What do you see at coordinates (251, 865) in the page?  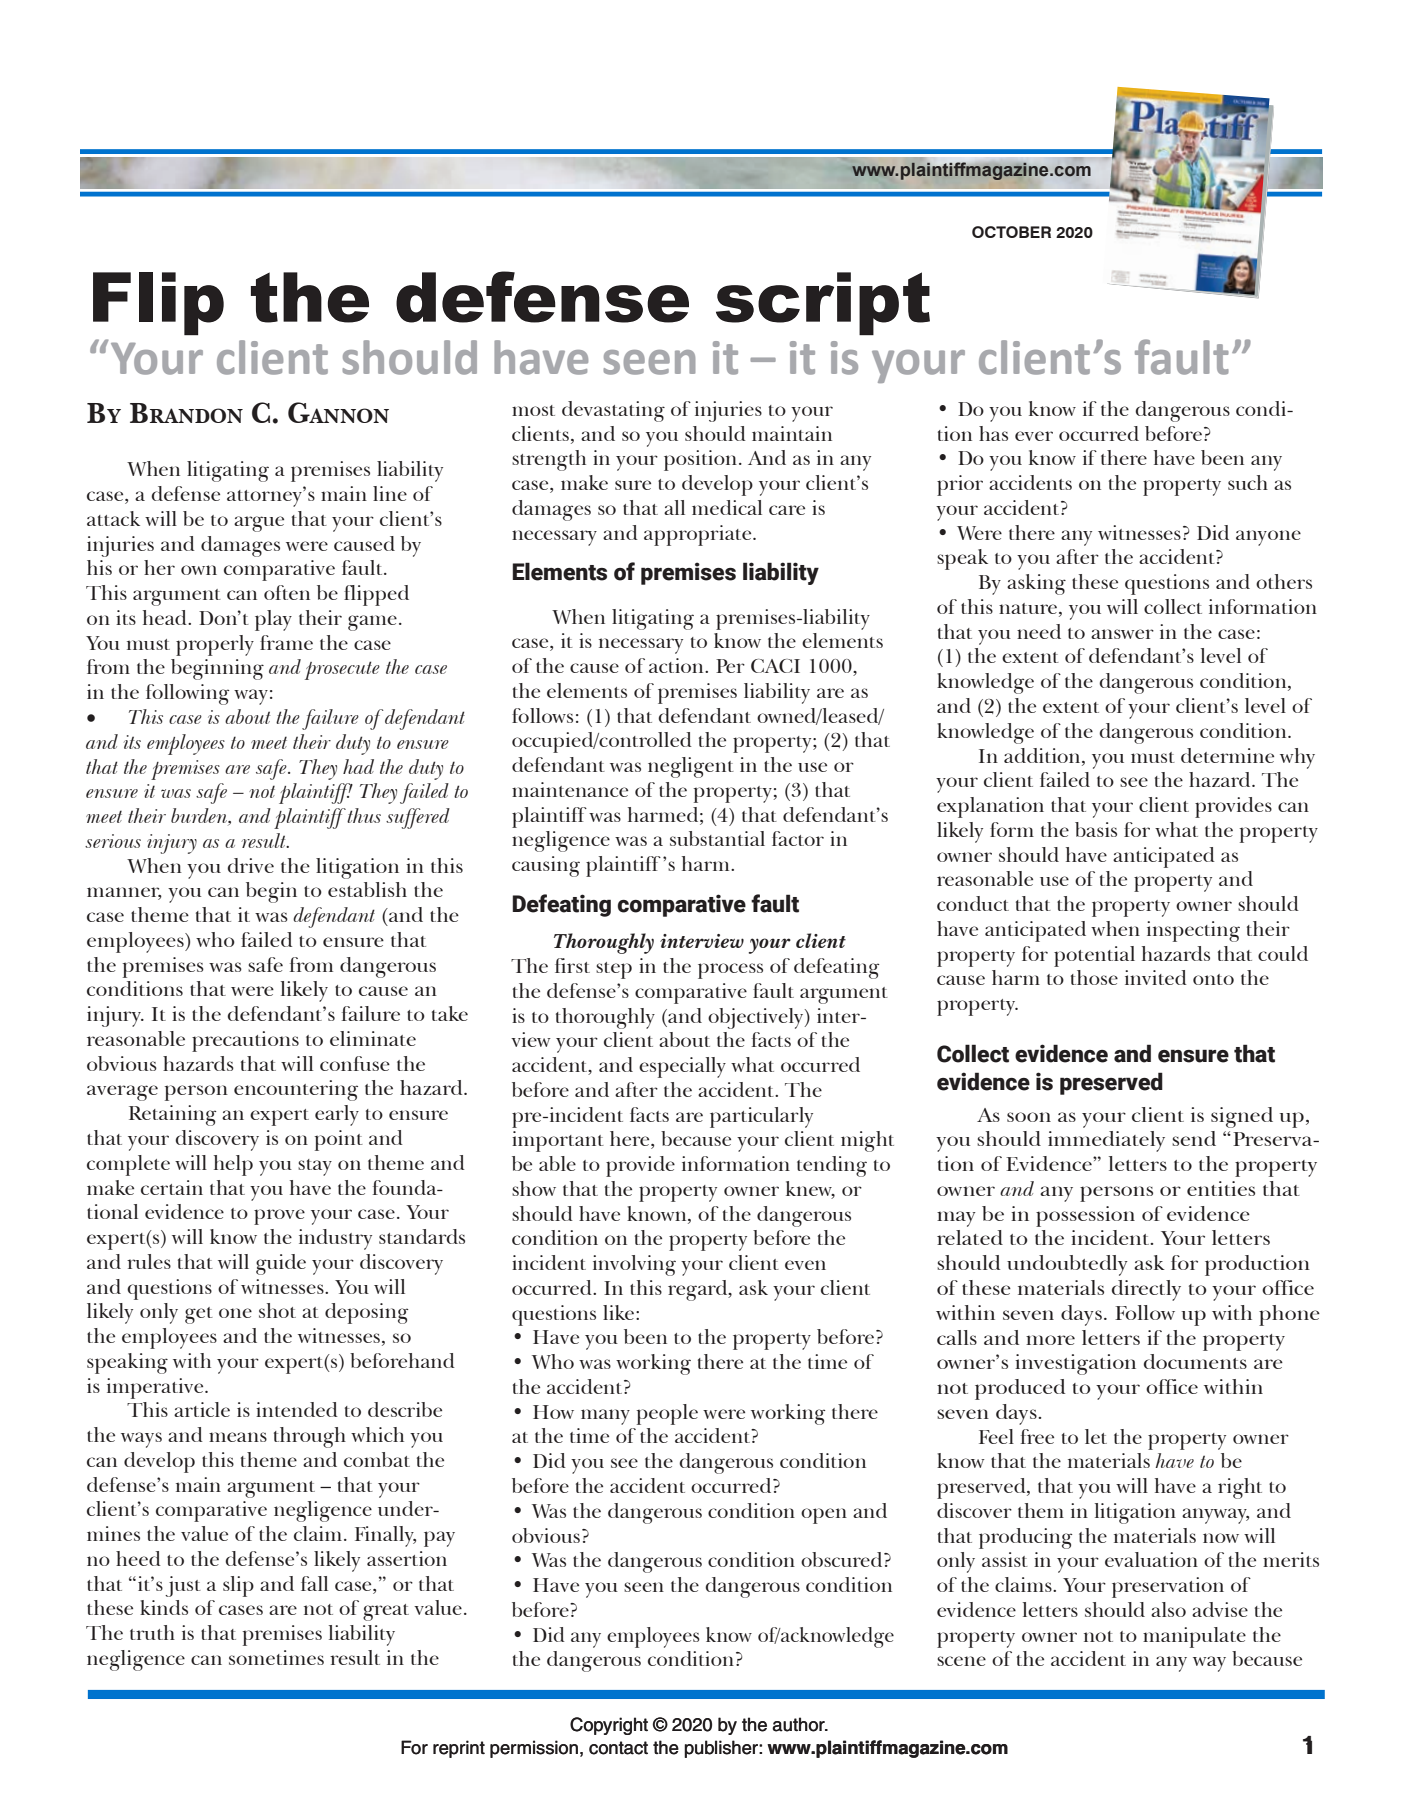 I see `drive` at bounding box center [251, 865].
